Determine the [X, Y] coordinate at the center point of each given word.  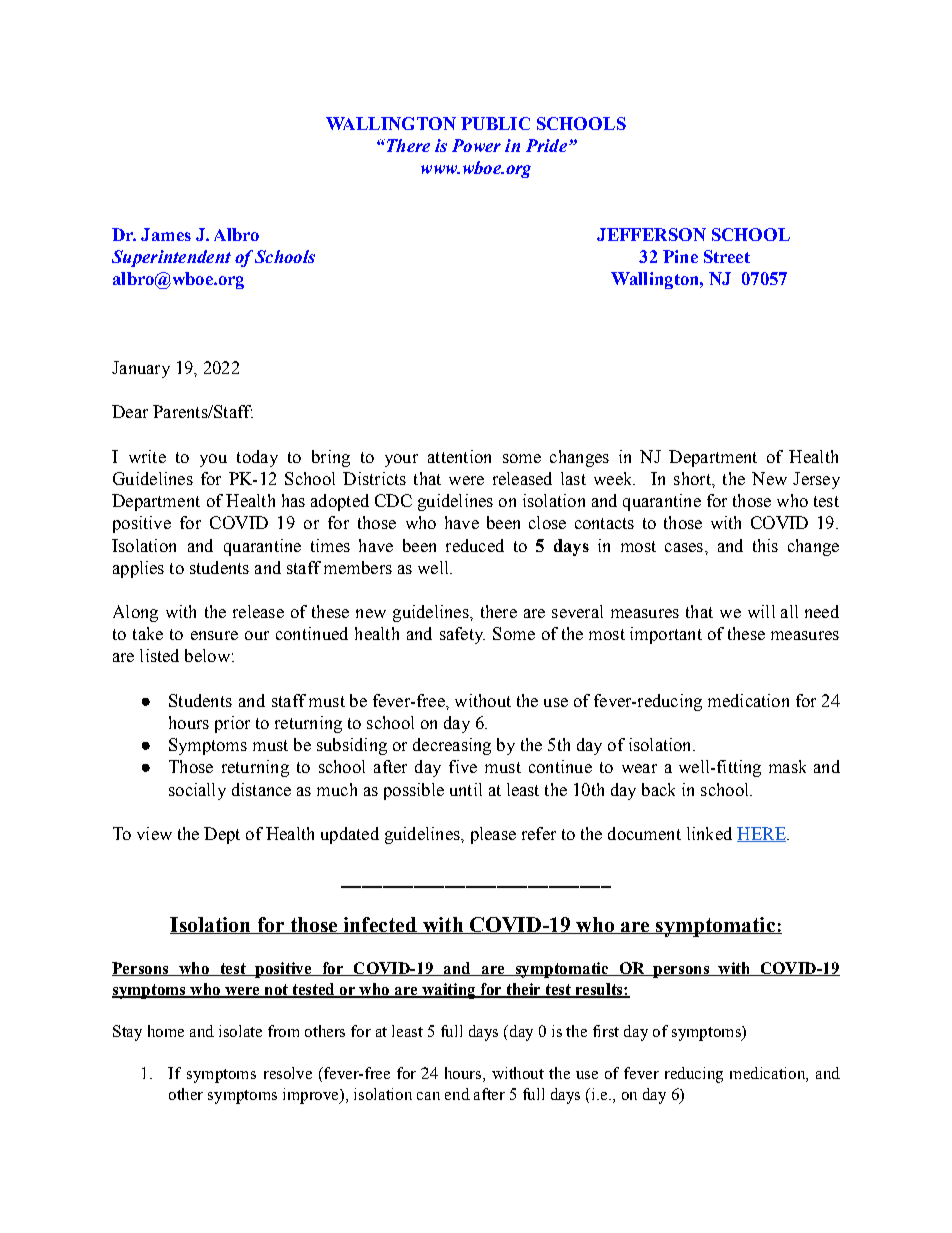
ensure [214, 635]
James [166, 234]
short [693, 478]
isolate [240, 1031]
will [761, 611]
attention [459, 456]
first [606, 1031]
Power [476, 145]
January [141, 369]
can [428, 1096]
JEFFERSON [651, 234]
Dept [222, 835]
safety [462, 635]
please [493, 835]
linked [709, 833]
